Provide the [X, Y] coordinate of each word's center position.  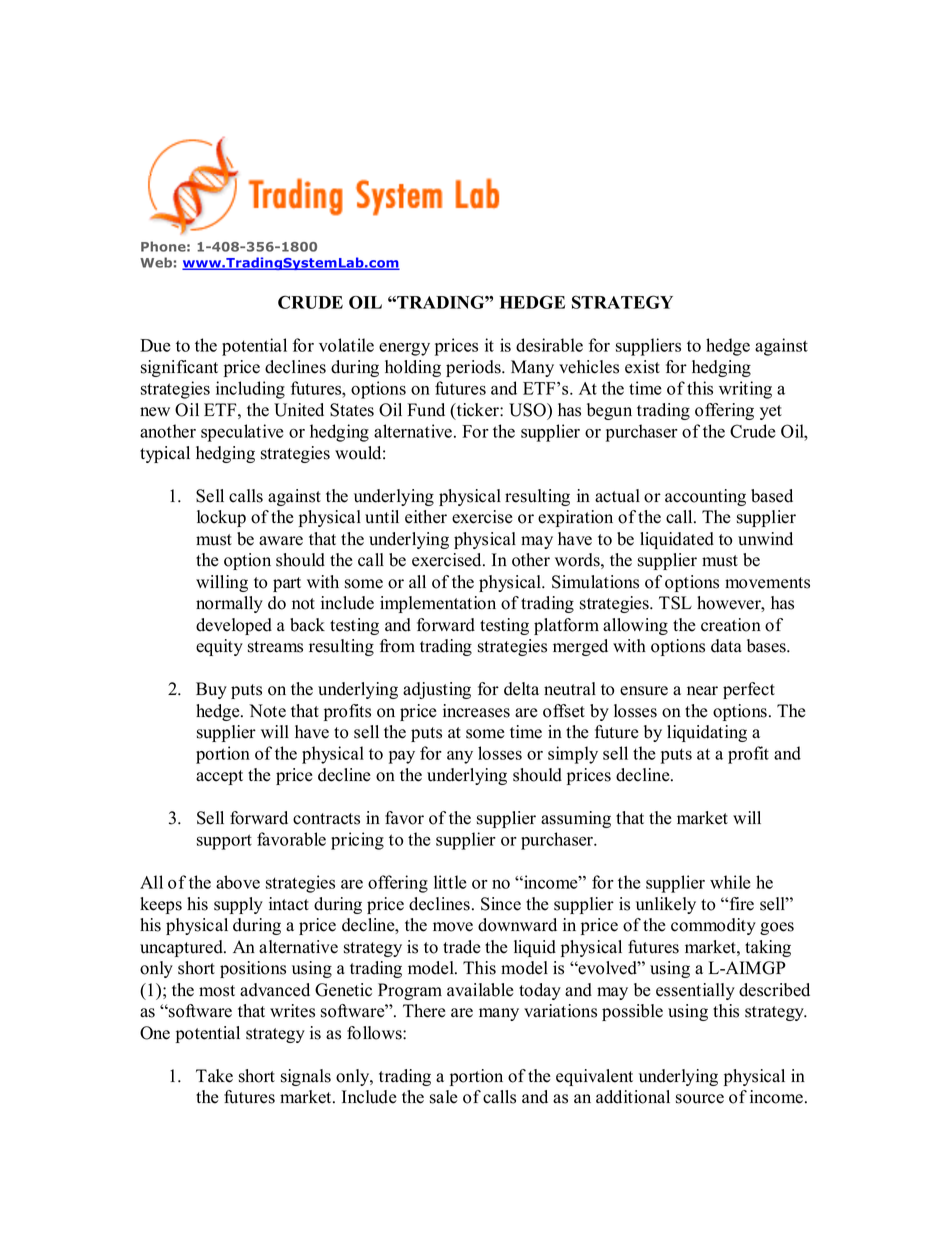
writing [745, 390]
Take [214, 1076]
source [700, 1099]
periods [474, 368]
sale [444, 1097]
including [250, 390]
